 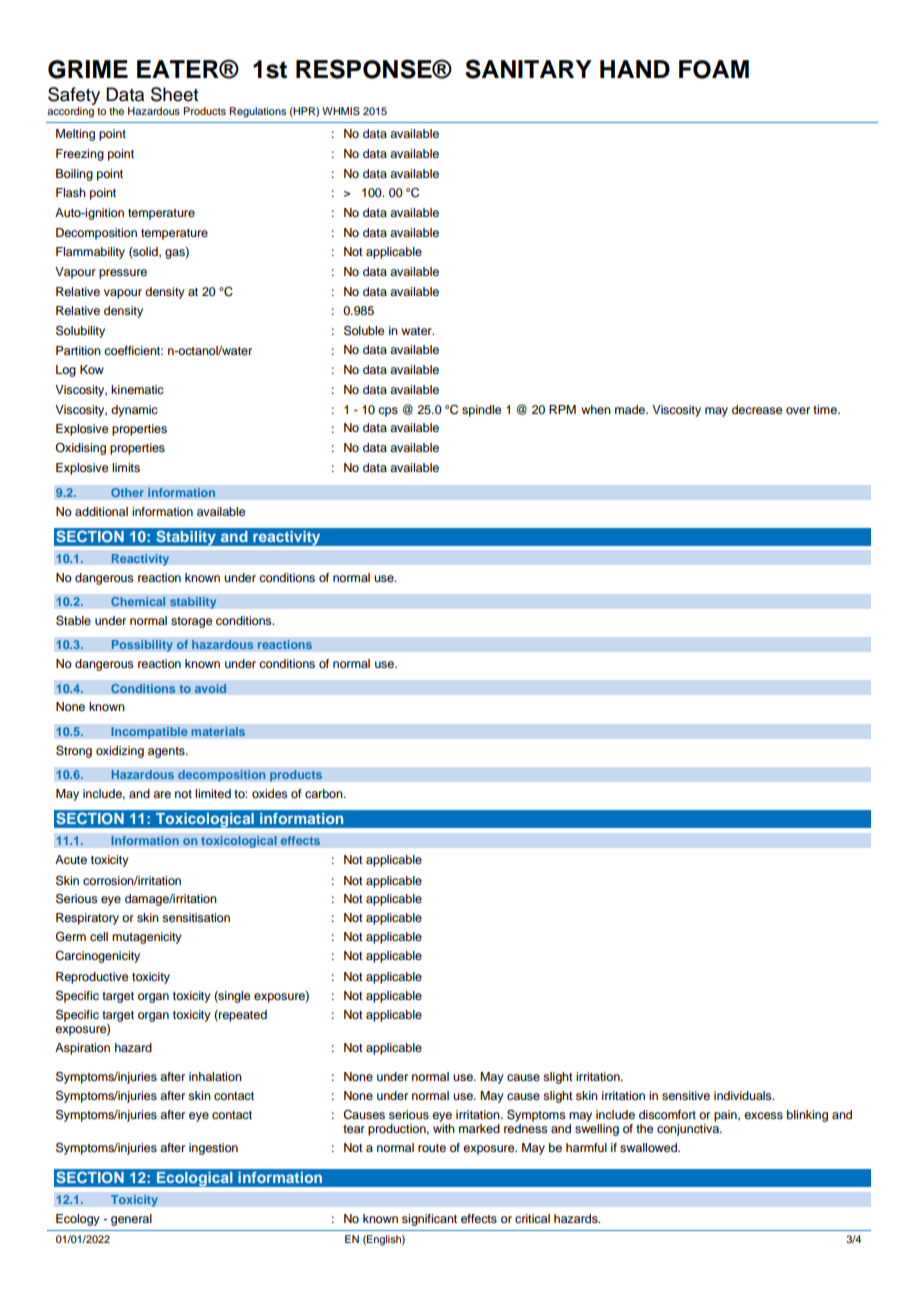 What do you see at coordinates (174, 94) in the image?
I see `Sheet` at bounding box center [174, 94].
